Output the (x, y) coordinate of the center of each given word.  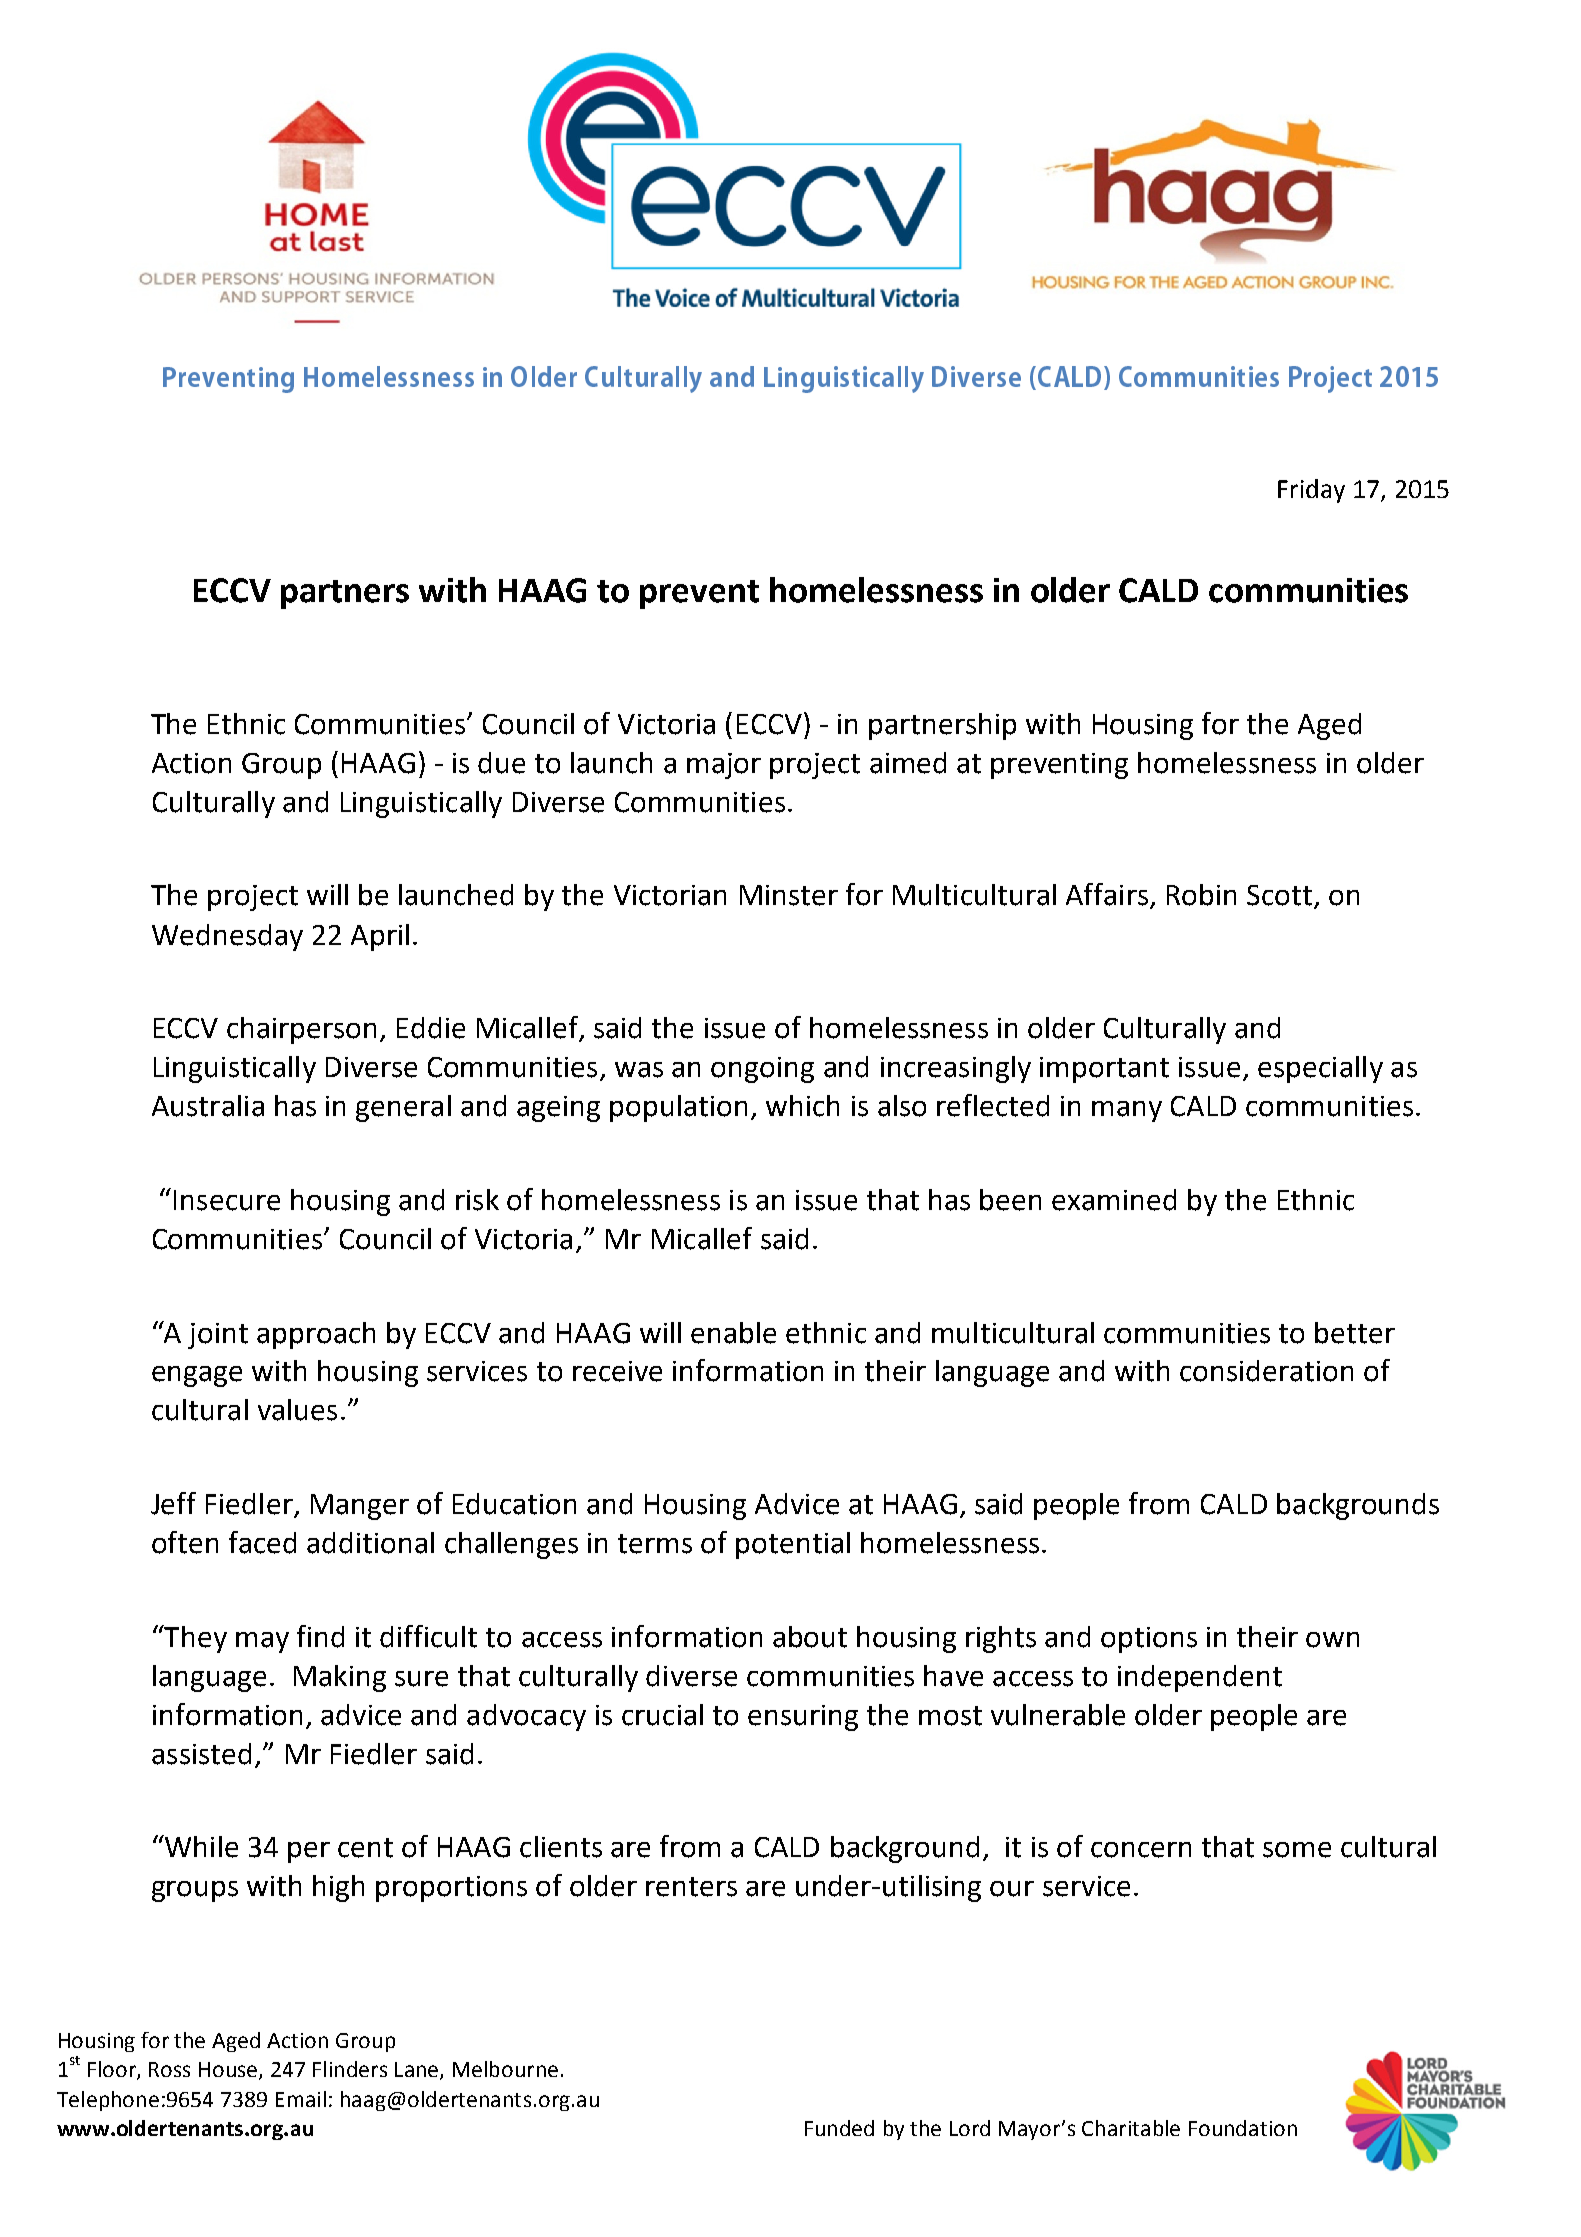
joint (218, 1336)
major (724, 766)
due (501, 763)
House (229, 2071)
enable (733, 1333)
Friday (1311, 491)
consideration (1266, 1371)
